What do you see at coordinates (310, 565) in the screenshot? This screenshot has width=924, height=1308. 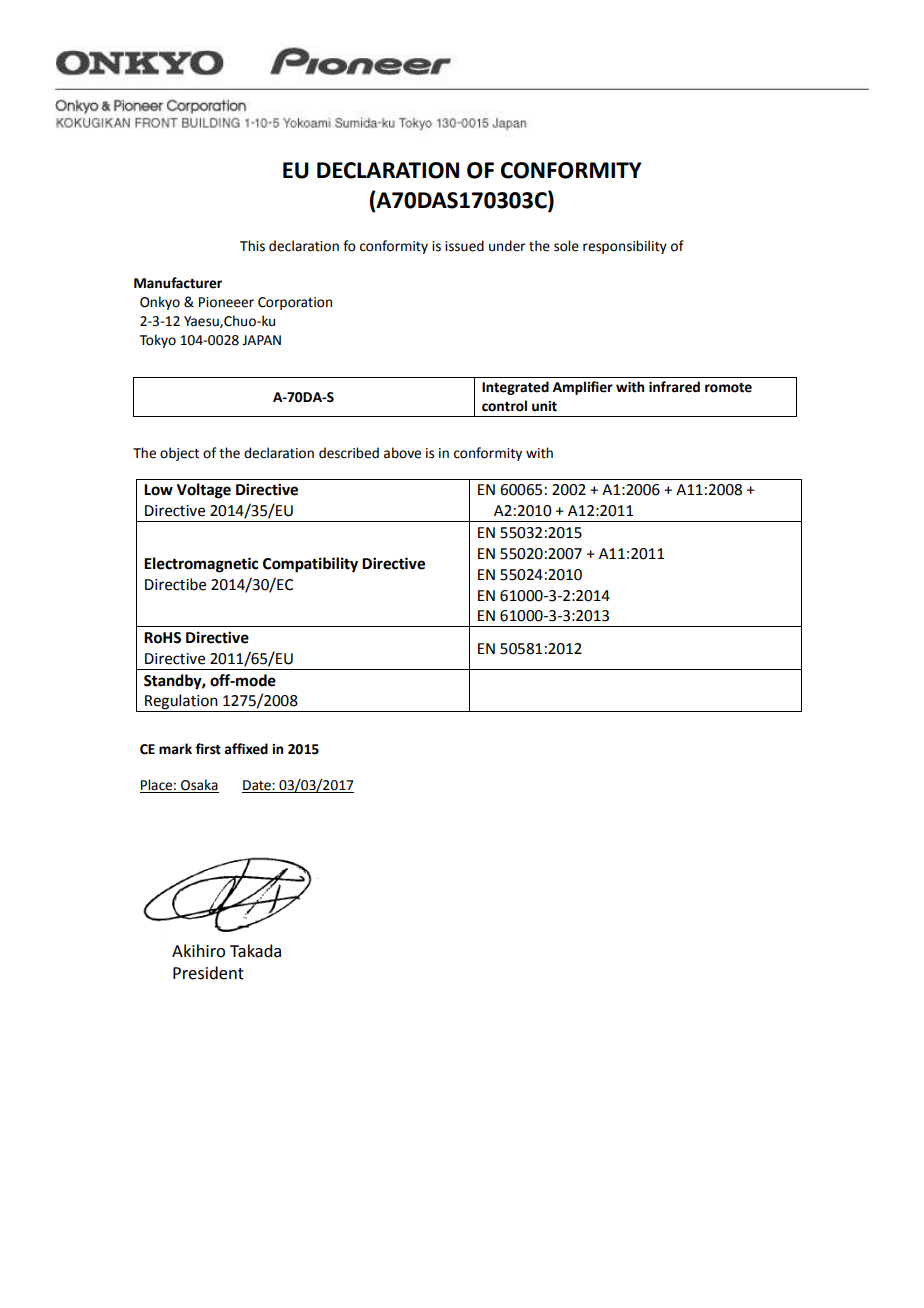 I see `Compatibility` at bounding box center [310, 565].
